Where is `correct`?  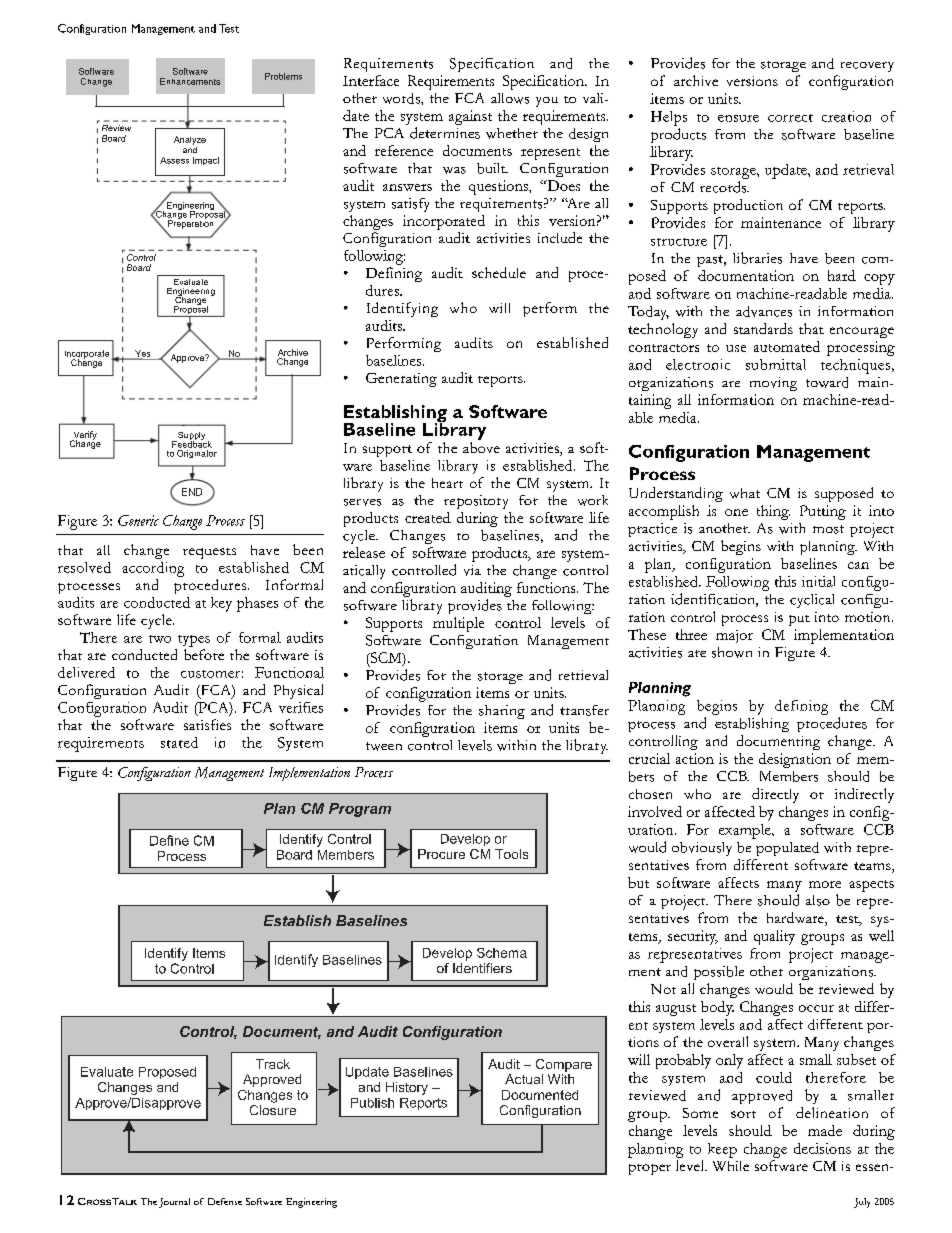 correct is located at coordinates (790, 118).
